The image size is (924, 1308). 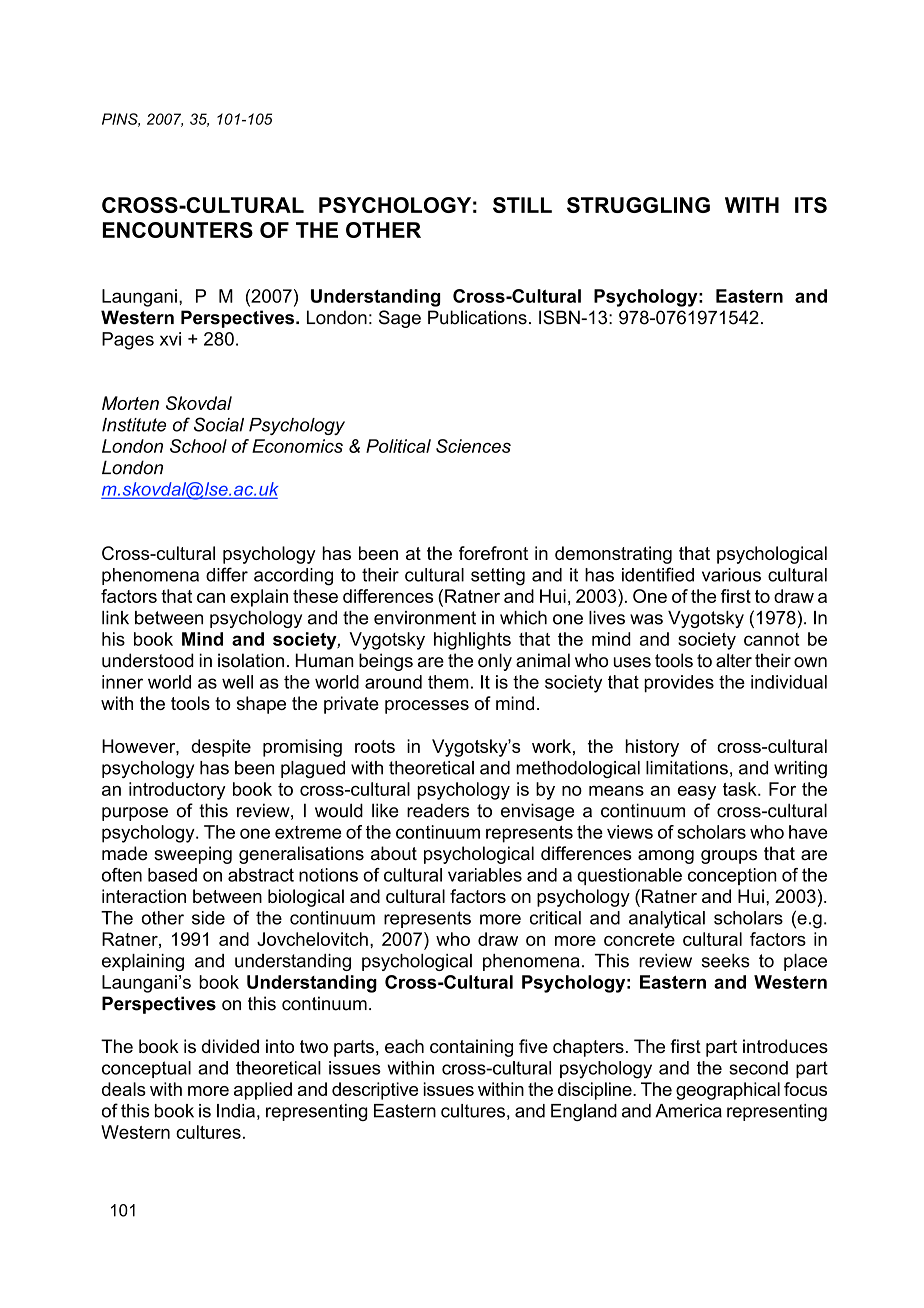 What do you see at coordinates (236, 1111) in the screenshot?
I see `India` at bounding box center [236, 1111].
